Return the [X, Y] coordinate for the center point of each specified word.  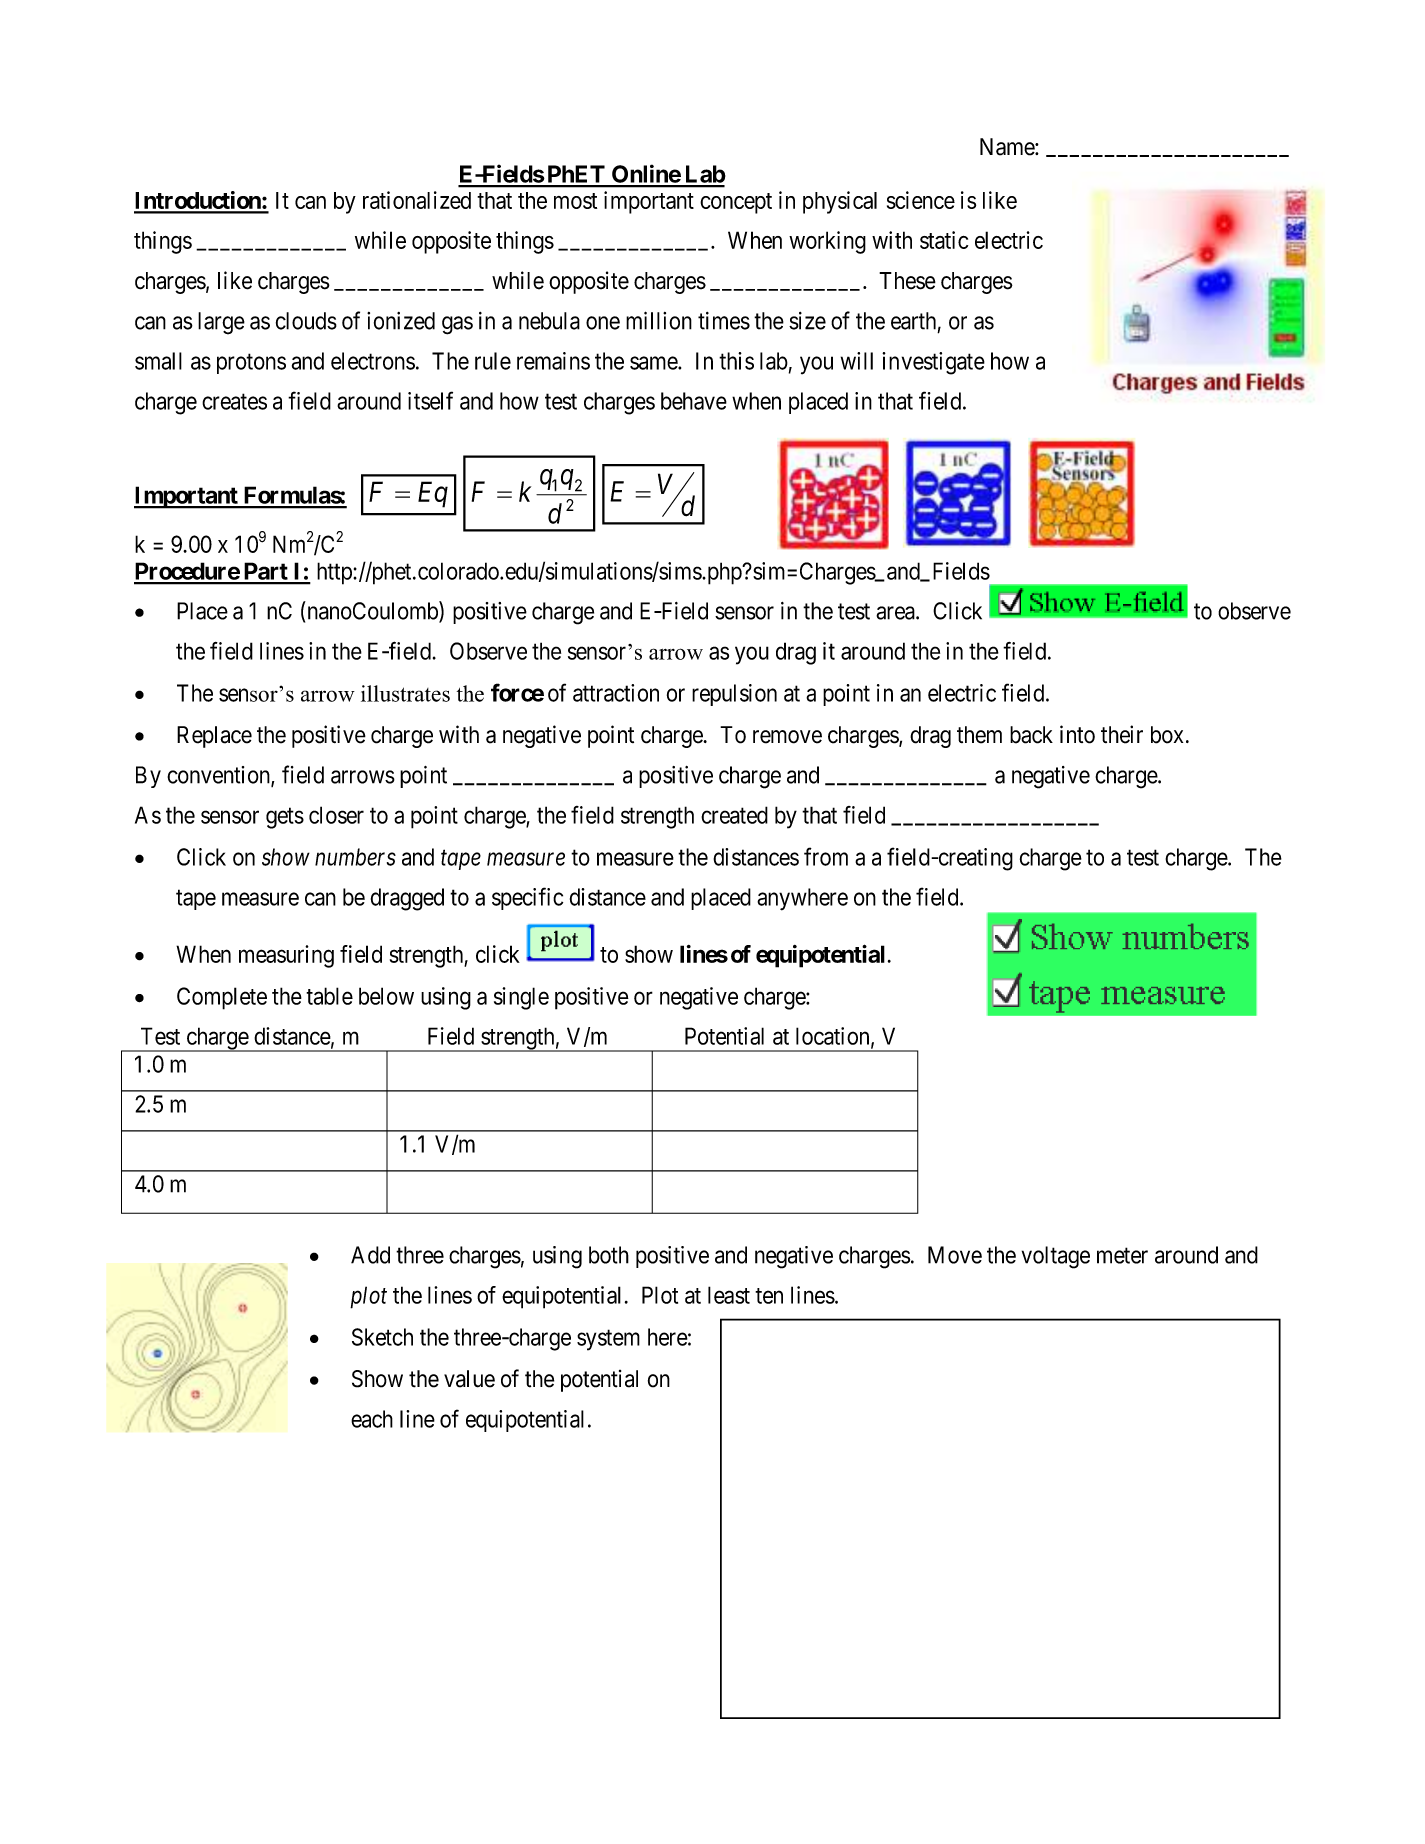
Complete [222, 998]
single [521, 998]
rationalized [417, 200]
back [1031, 735]
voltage [1056, 1257]
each [372, 1419]
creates [234, 401]
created [734, 815]
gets [285, 818]
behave [694, 401]
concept [736, 203]
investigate [933, 363]
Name [1008, 147]
